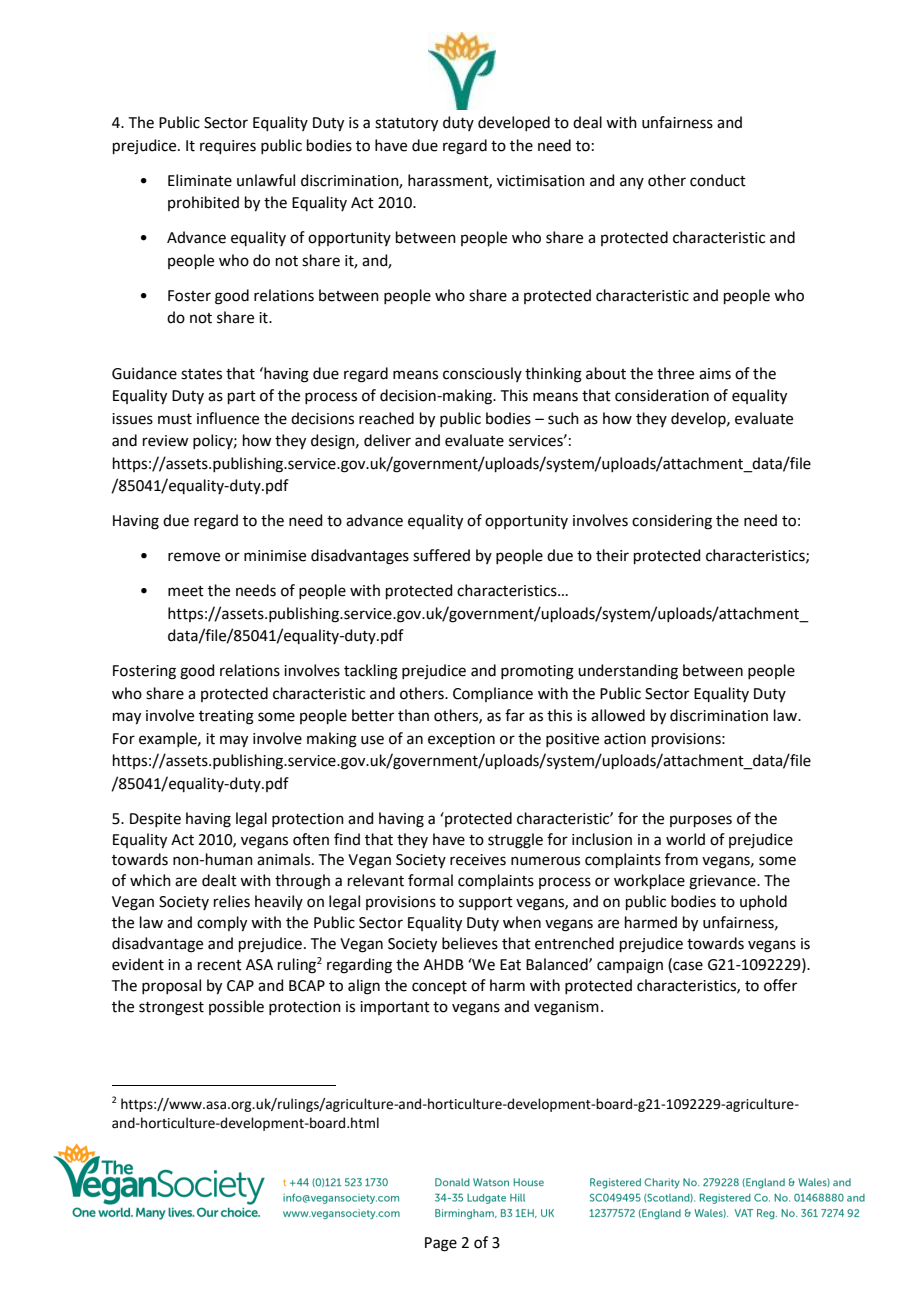  I want to click on Page, so click(441, 1244).
